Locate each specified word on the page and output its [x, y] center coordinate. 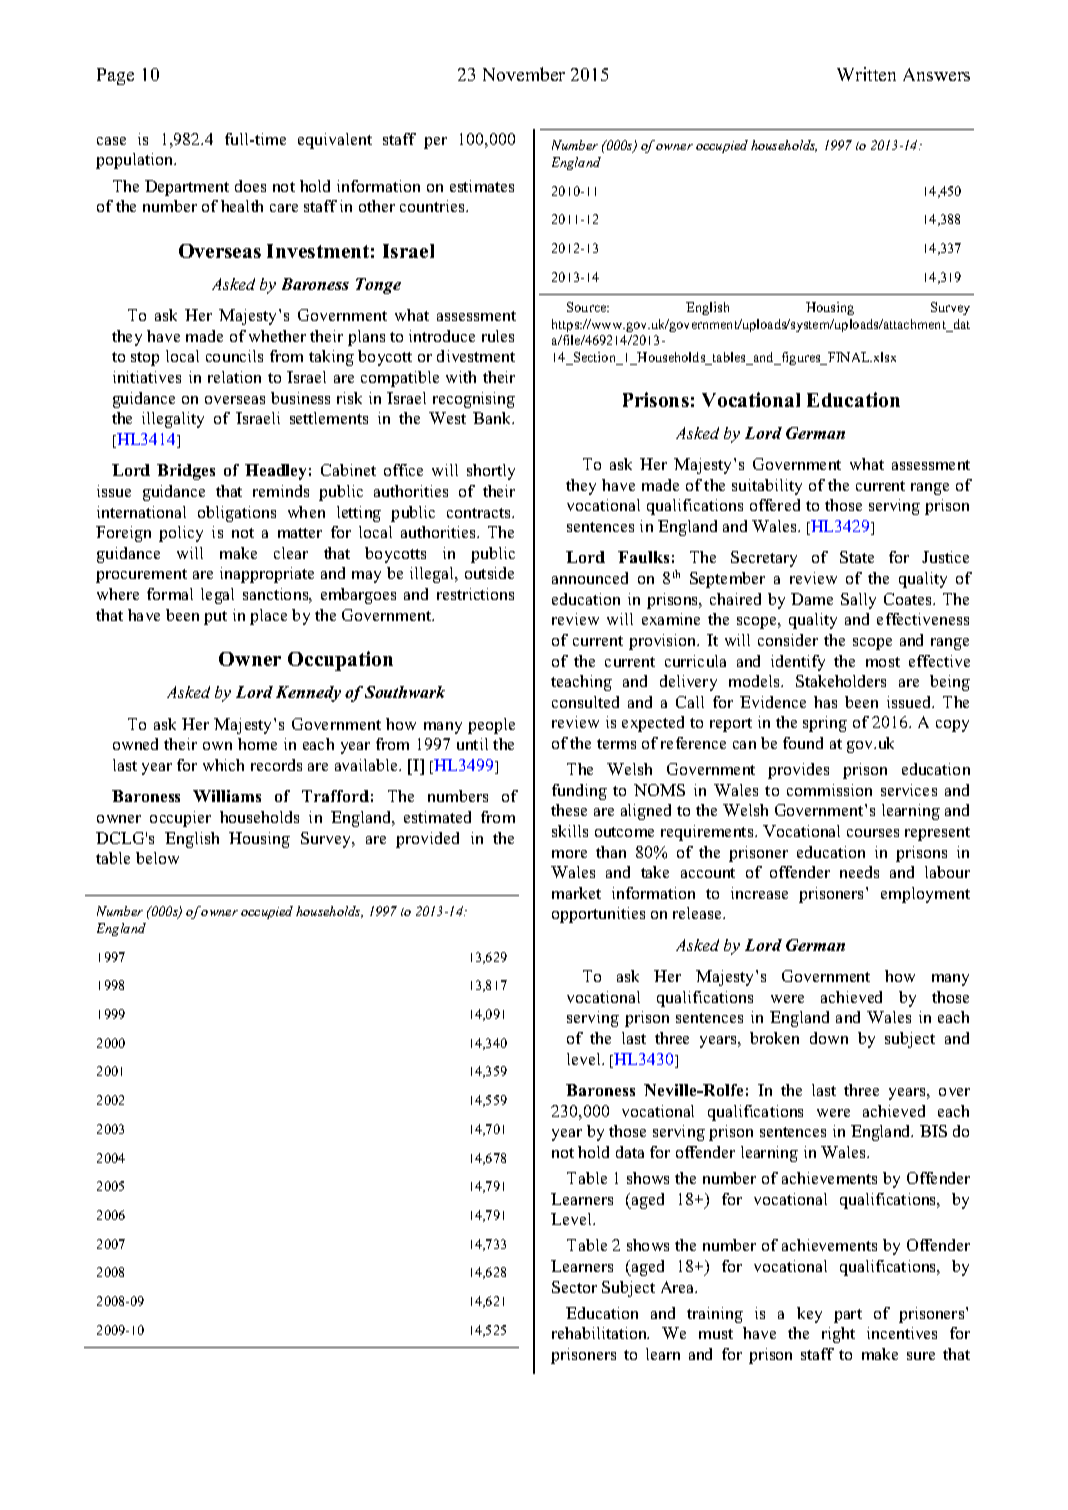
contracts [480, 513]
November [524, 74]
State [857, 557]
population [136, 161]
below [157, 858]
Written [866, 74]
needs [859, 872]
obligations [237, 514]
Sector [574, 1287]
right [838, 1335]
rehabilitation [600, 1333]
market [576, 893]
